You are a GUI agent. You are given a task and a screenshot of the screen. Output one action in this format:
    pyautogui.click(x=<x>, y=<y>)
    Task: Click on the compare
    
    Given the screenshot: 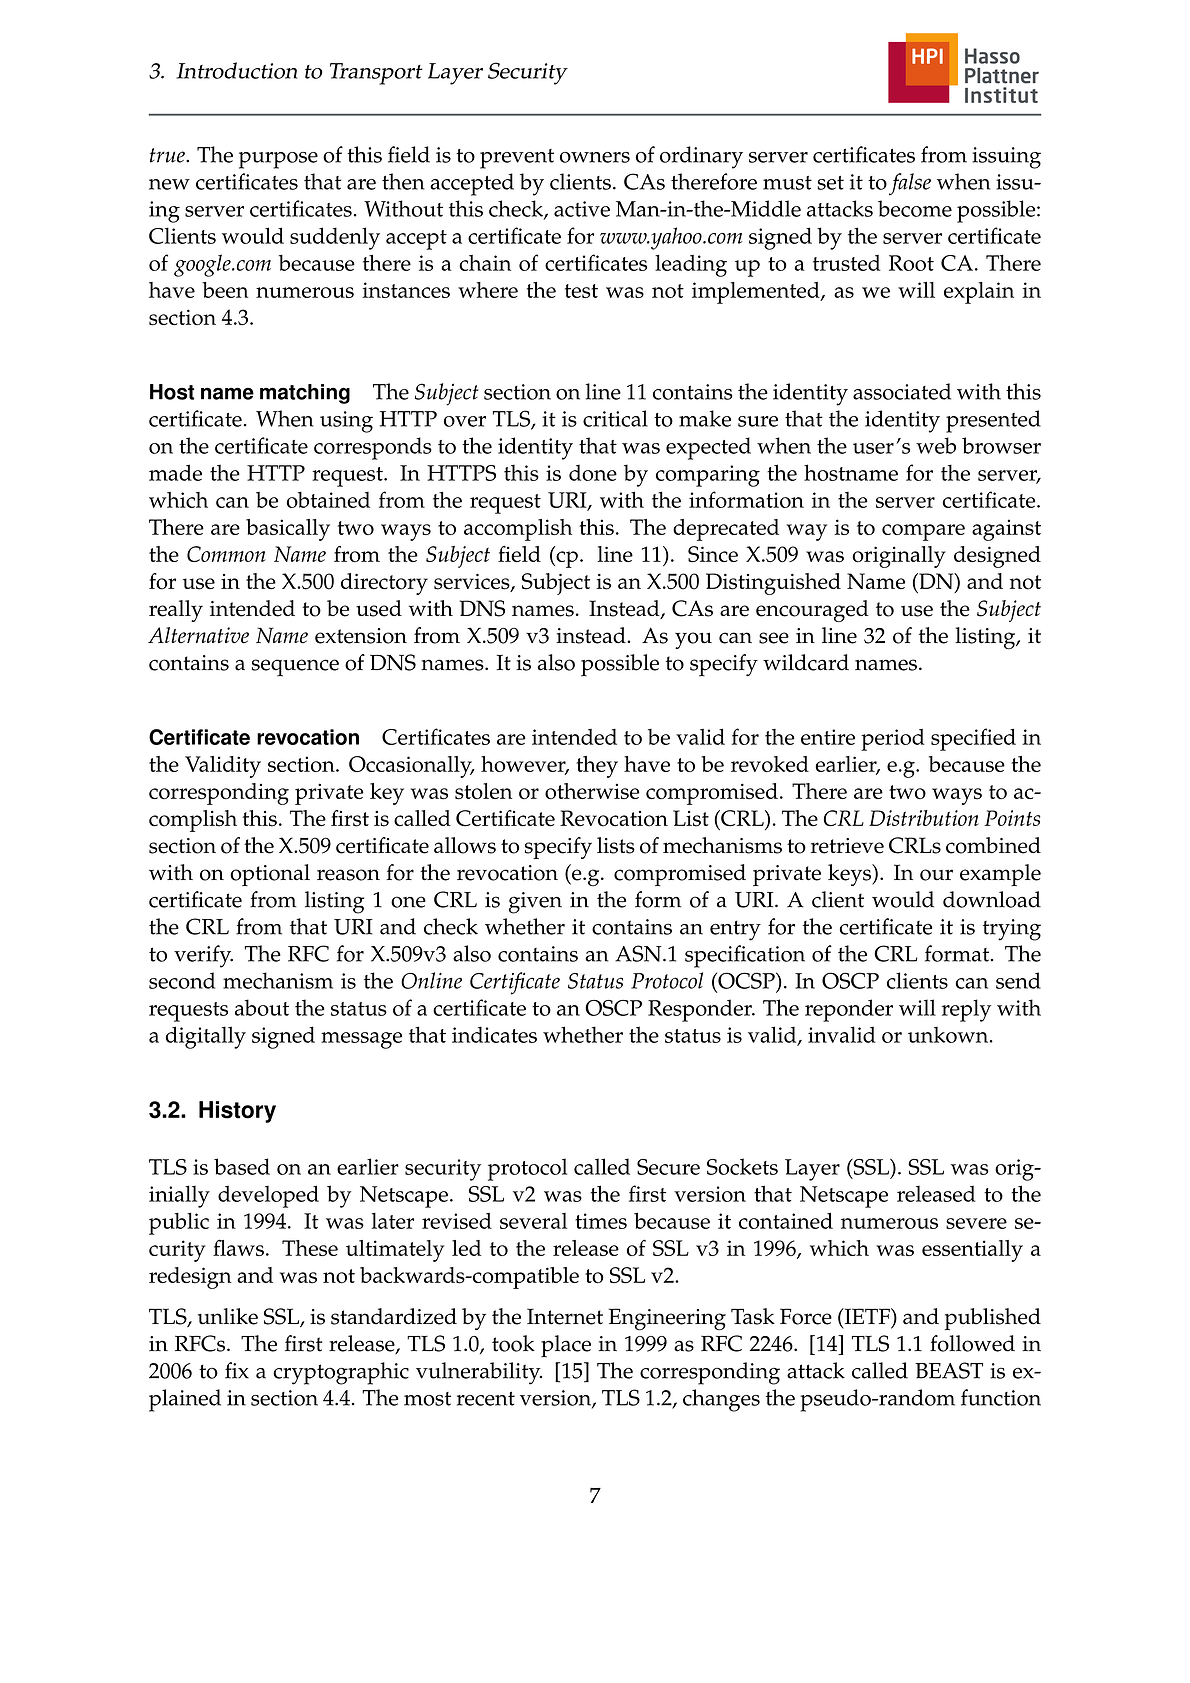 What is the action you would take?
    pyautogui.click(x=923, y=532)
